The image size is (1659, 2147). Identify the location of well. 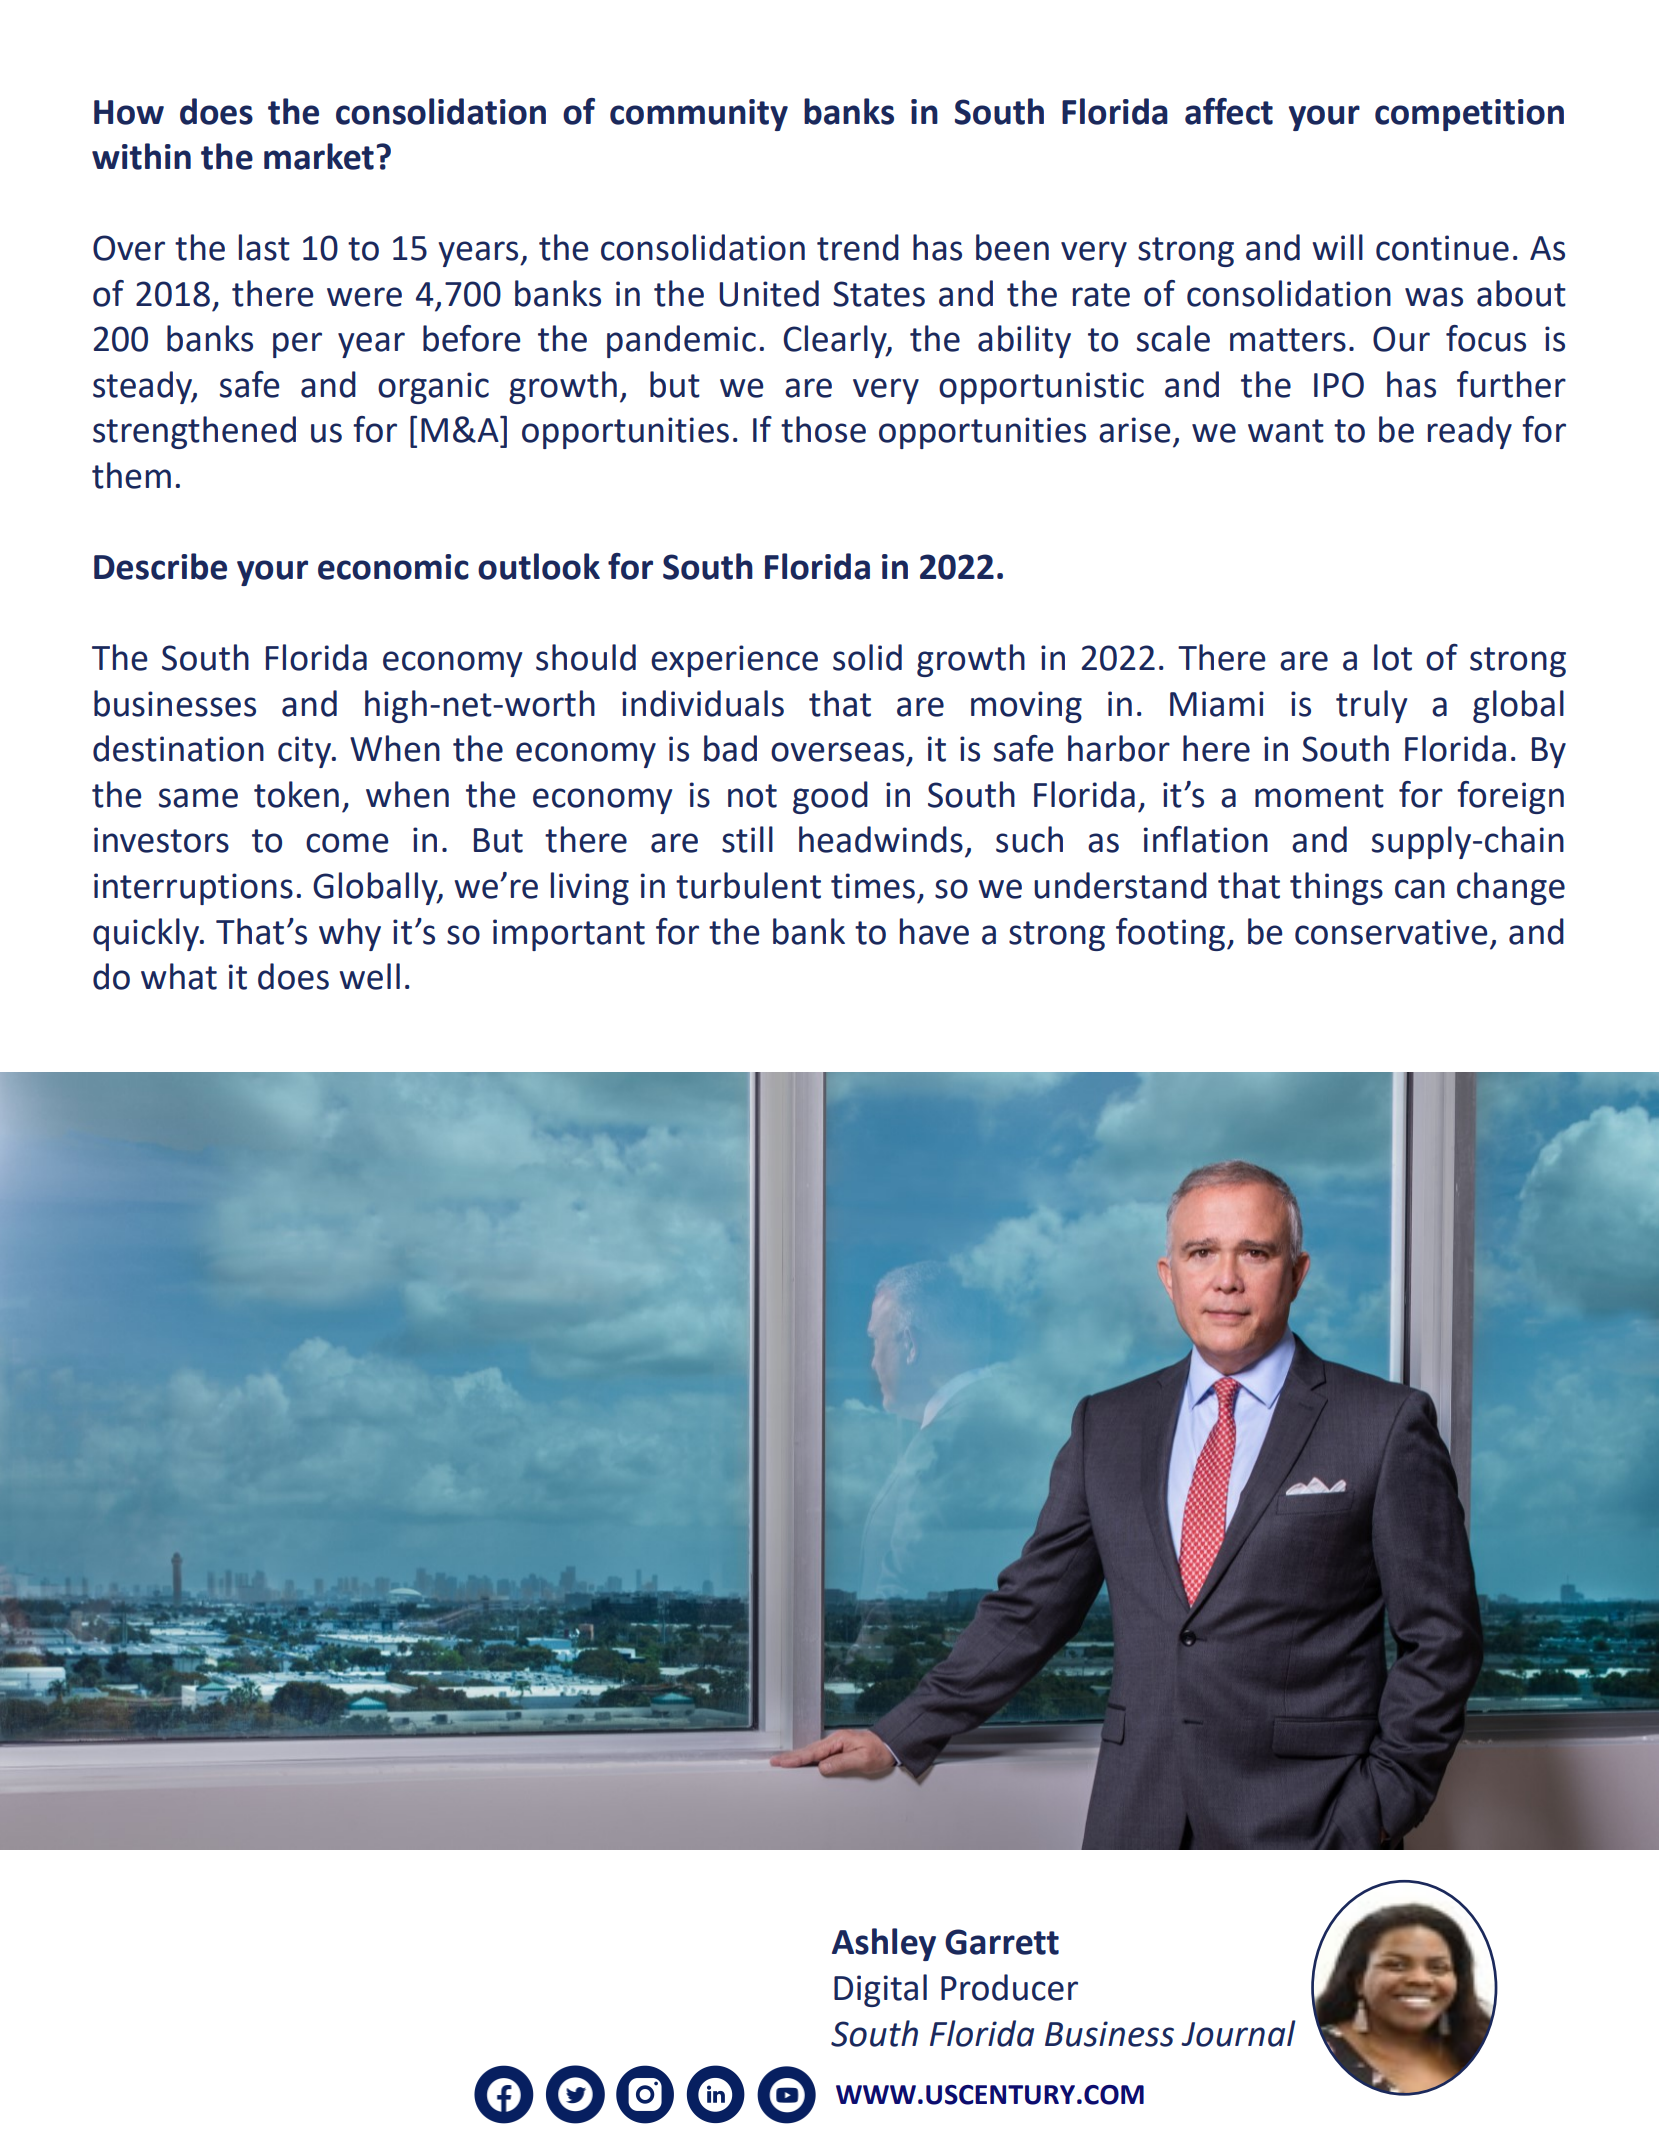
(370, 976).
